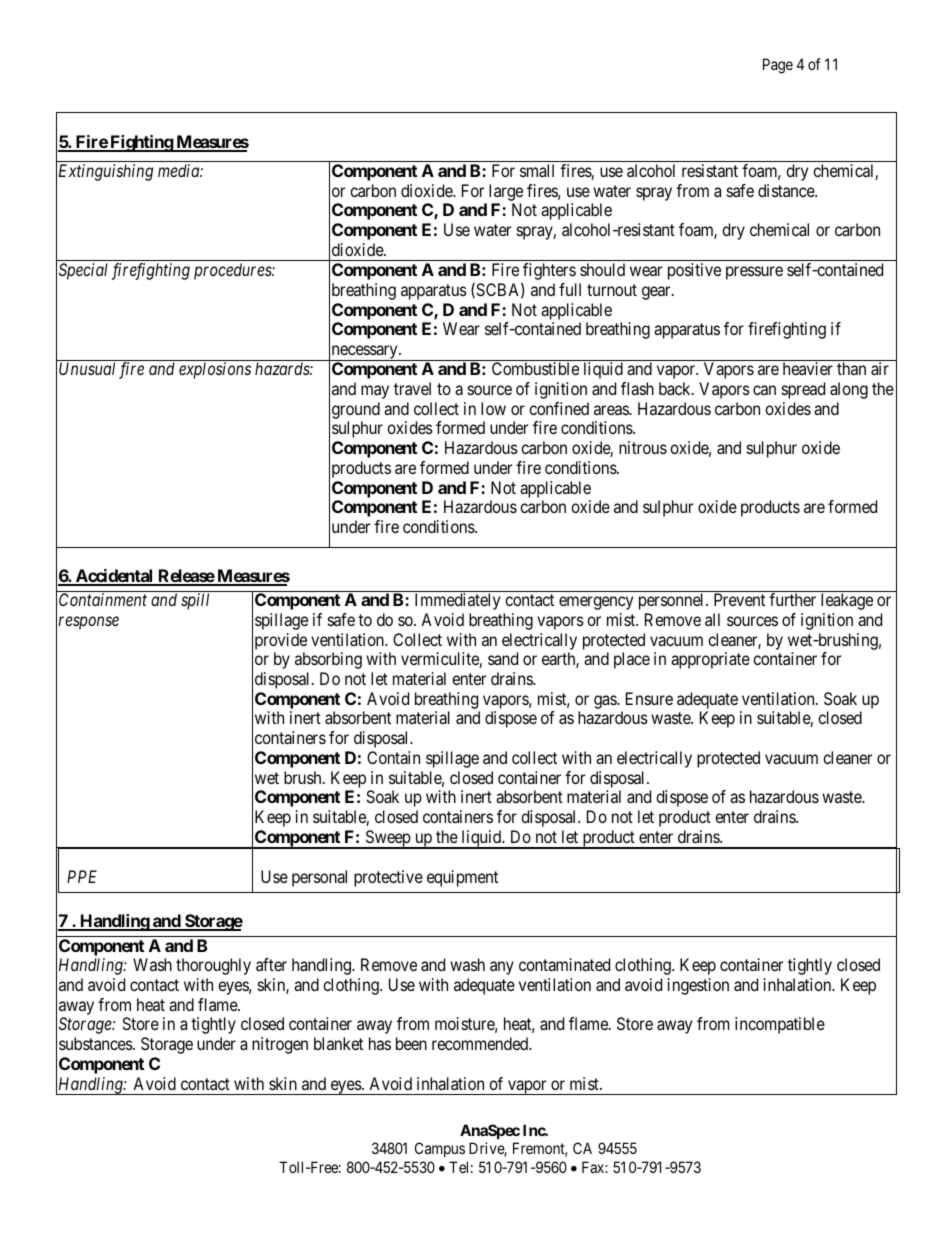  Describe the element at coordinates (778, 66) in the screenshot. I see `Page` at that location.
